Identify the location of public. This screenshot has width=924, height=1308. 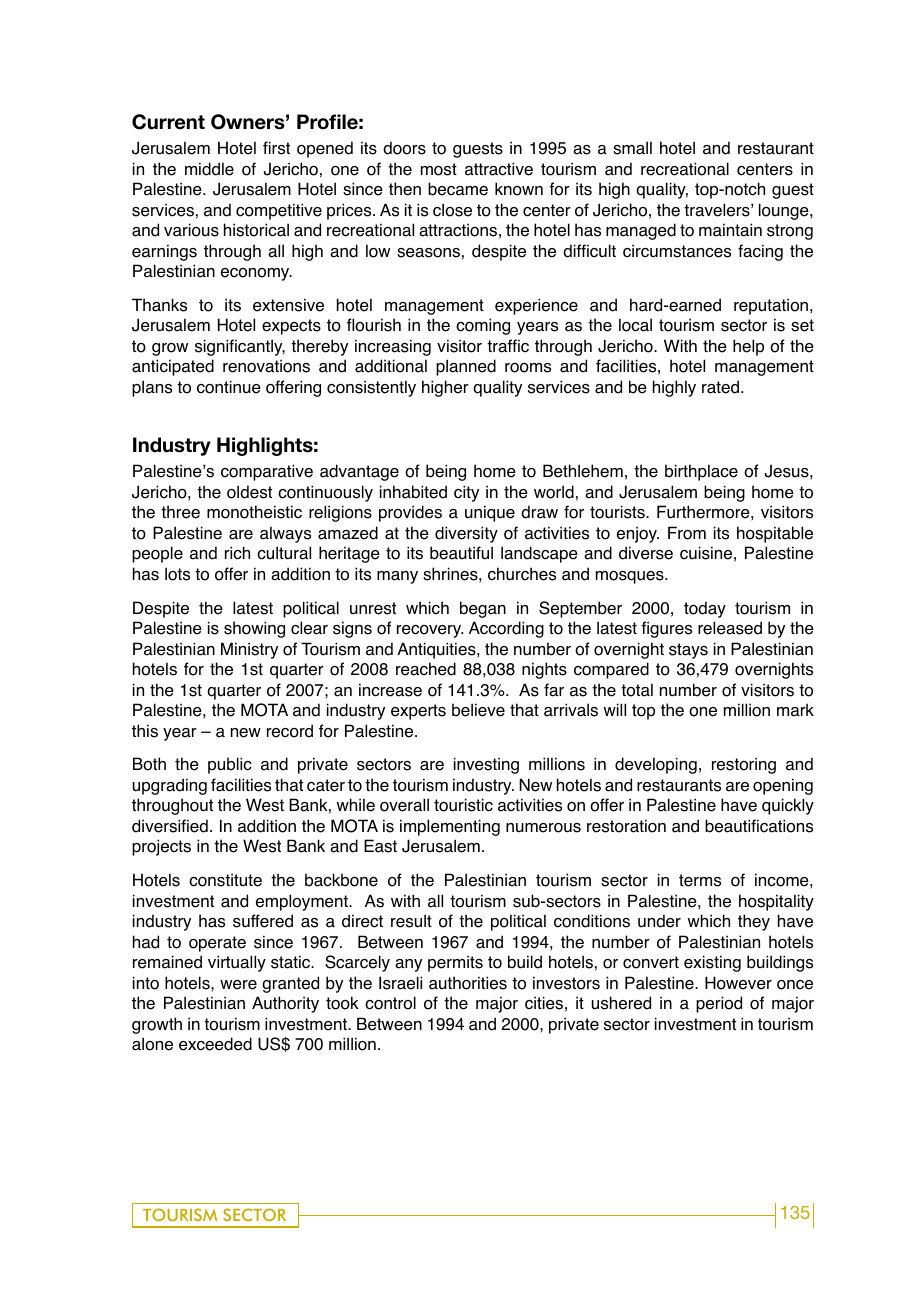
(230, 765).
